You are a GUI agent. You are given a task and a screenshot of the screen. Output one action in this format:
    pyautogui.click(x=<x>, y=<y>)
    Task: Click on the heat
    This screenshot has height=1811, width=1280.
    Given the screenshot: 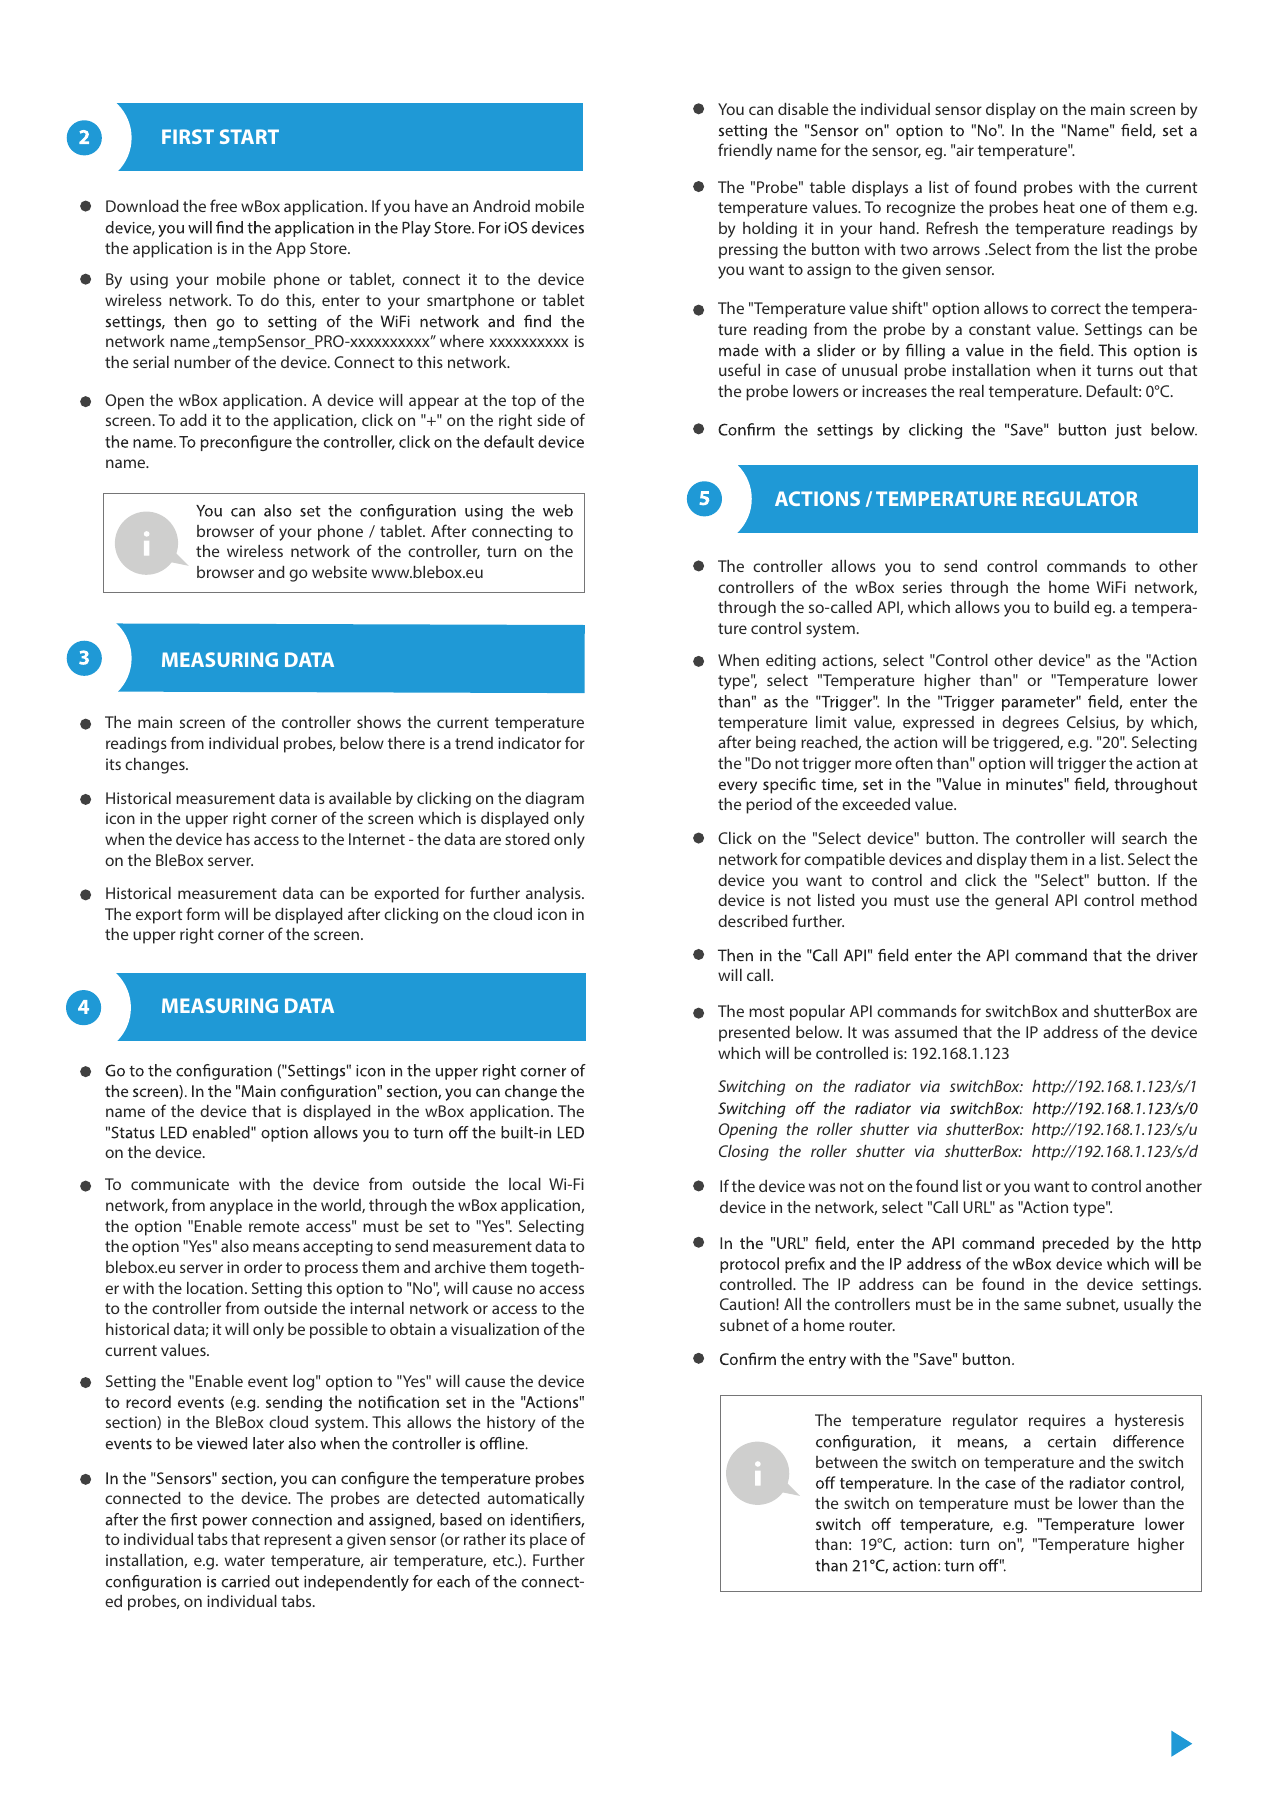 What is the action you would take?
    pyautogui.click(x=1059, y=207)
